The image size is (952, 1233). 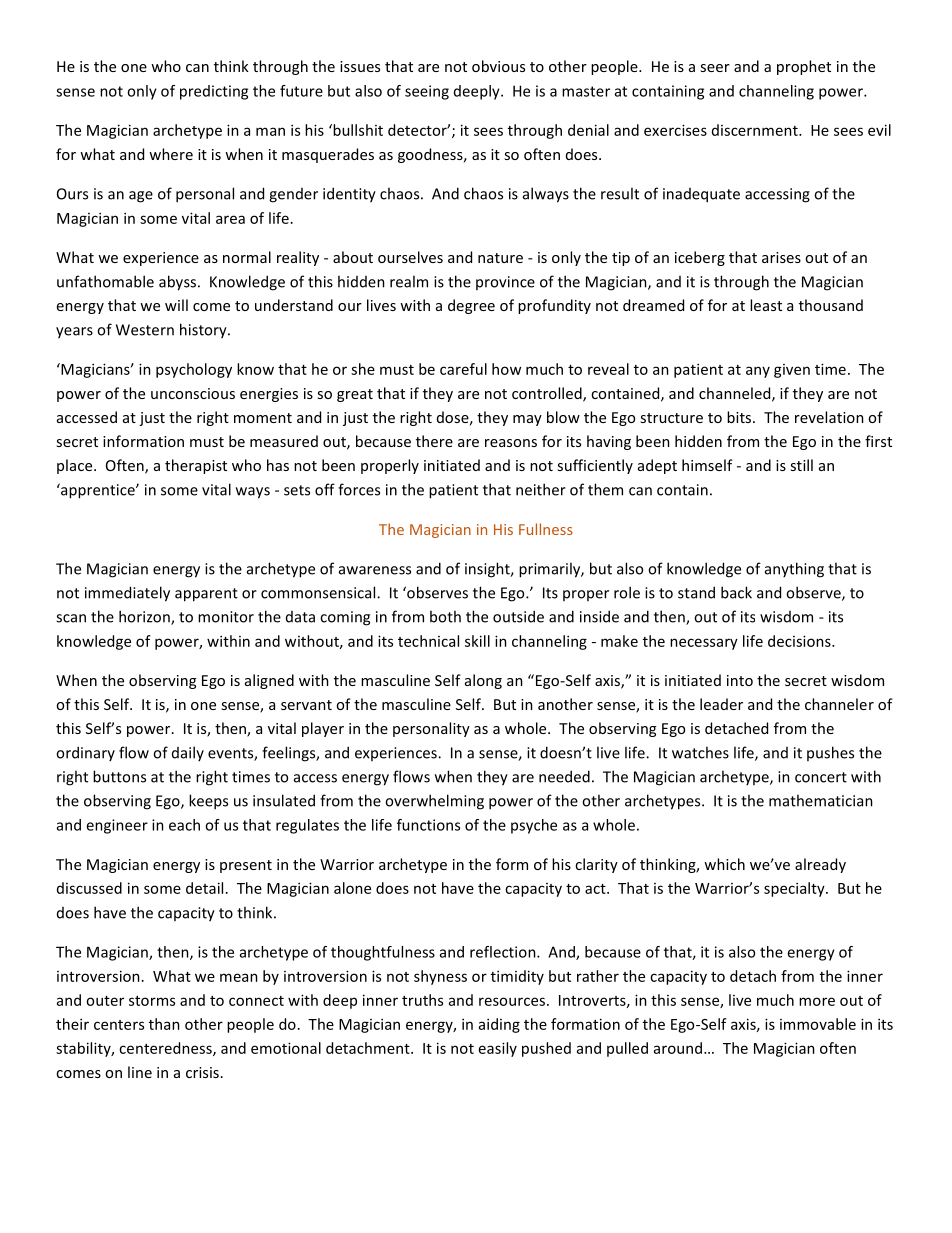 I want to click on seeing, so click(x=427, y=92).
